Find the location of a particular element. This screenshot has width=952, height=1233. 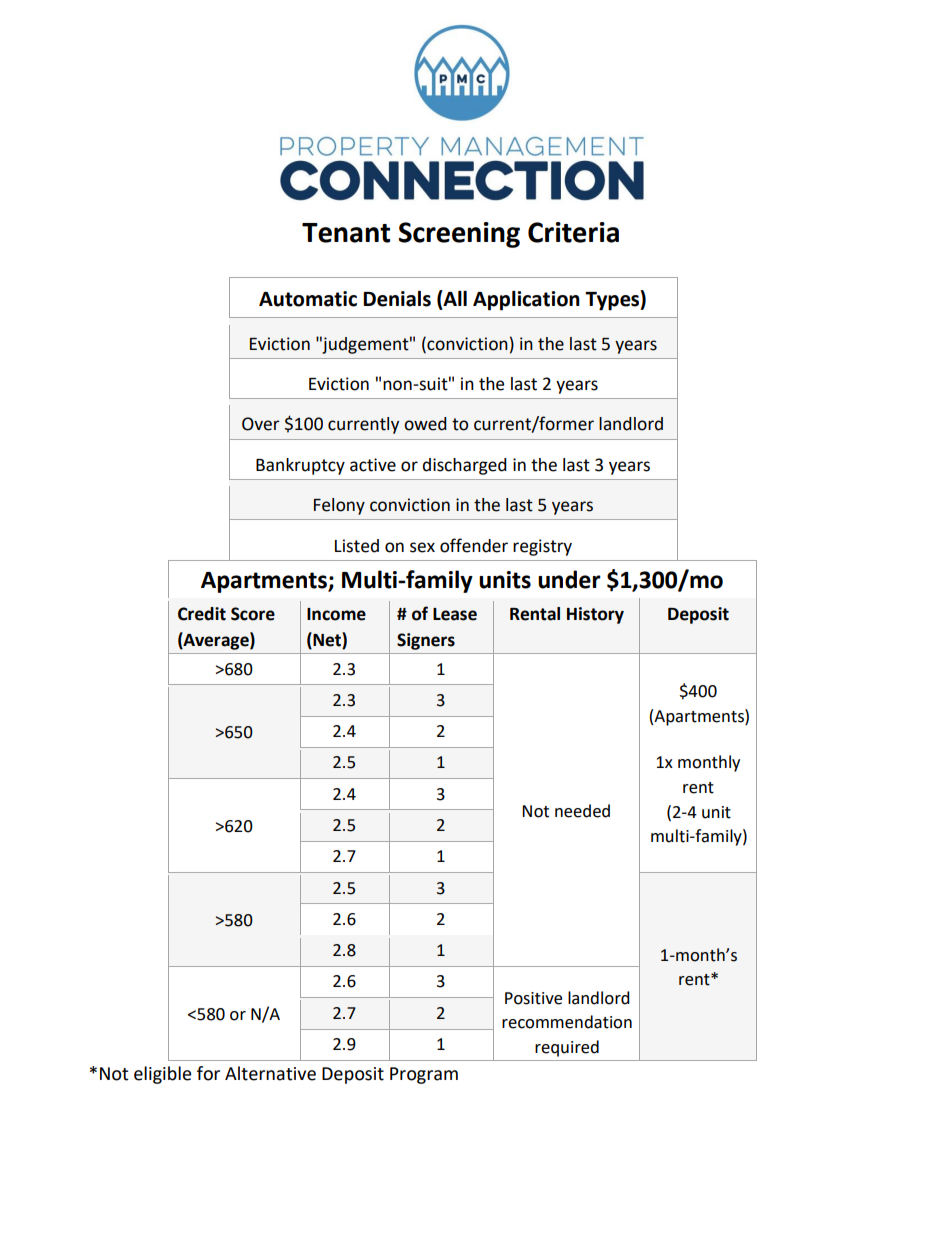

Tenant is located at coordinates (346, 233).
